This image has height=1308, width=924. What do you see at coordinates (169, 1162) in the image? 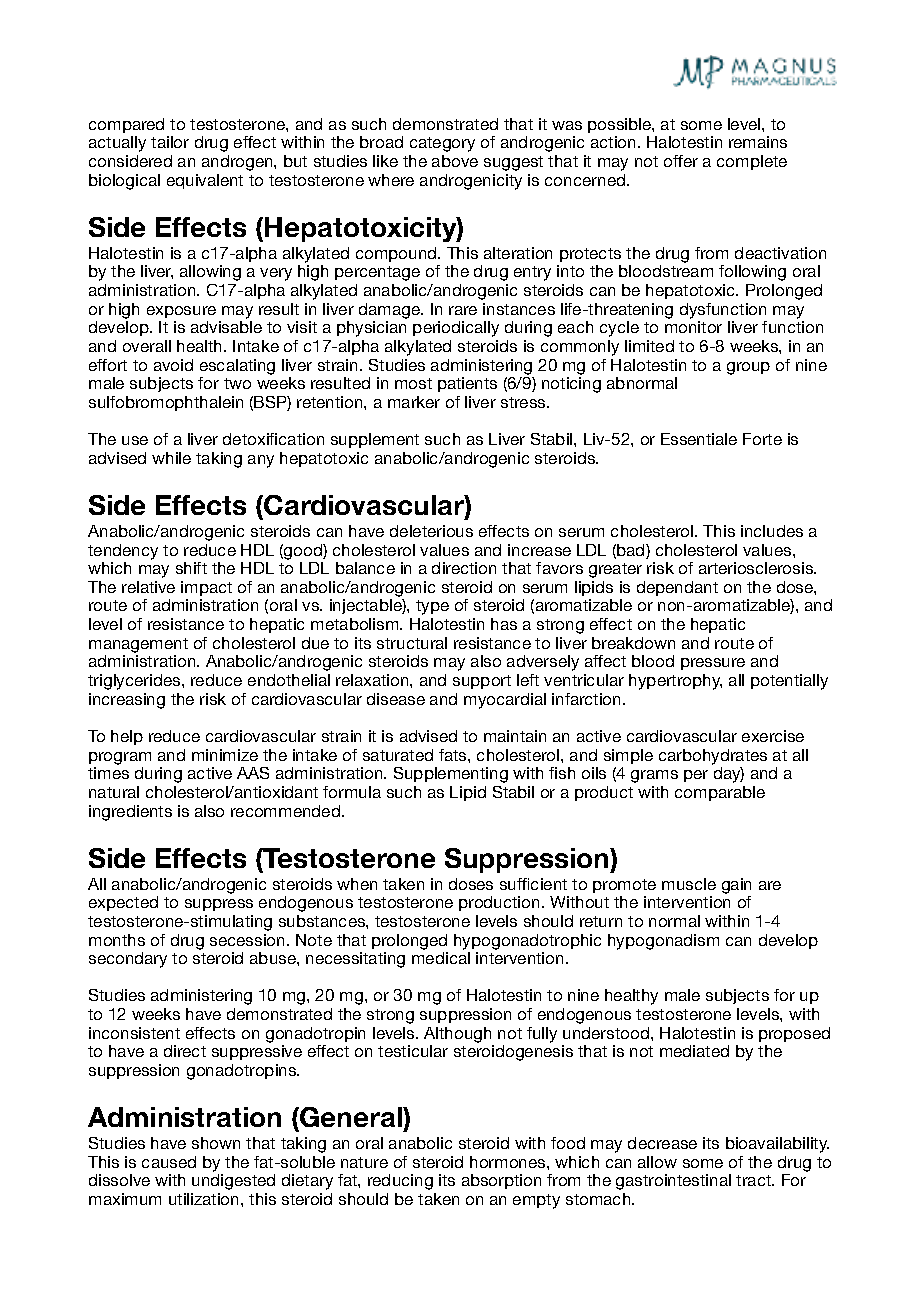
I see `caused` at bounding box center [169, 1162].
